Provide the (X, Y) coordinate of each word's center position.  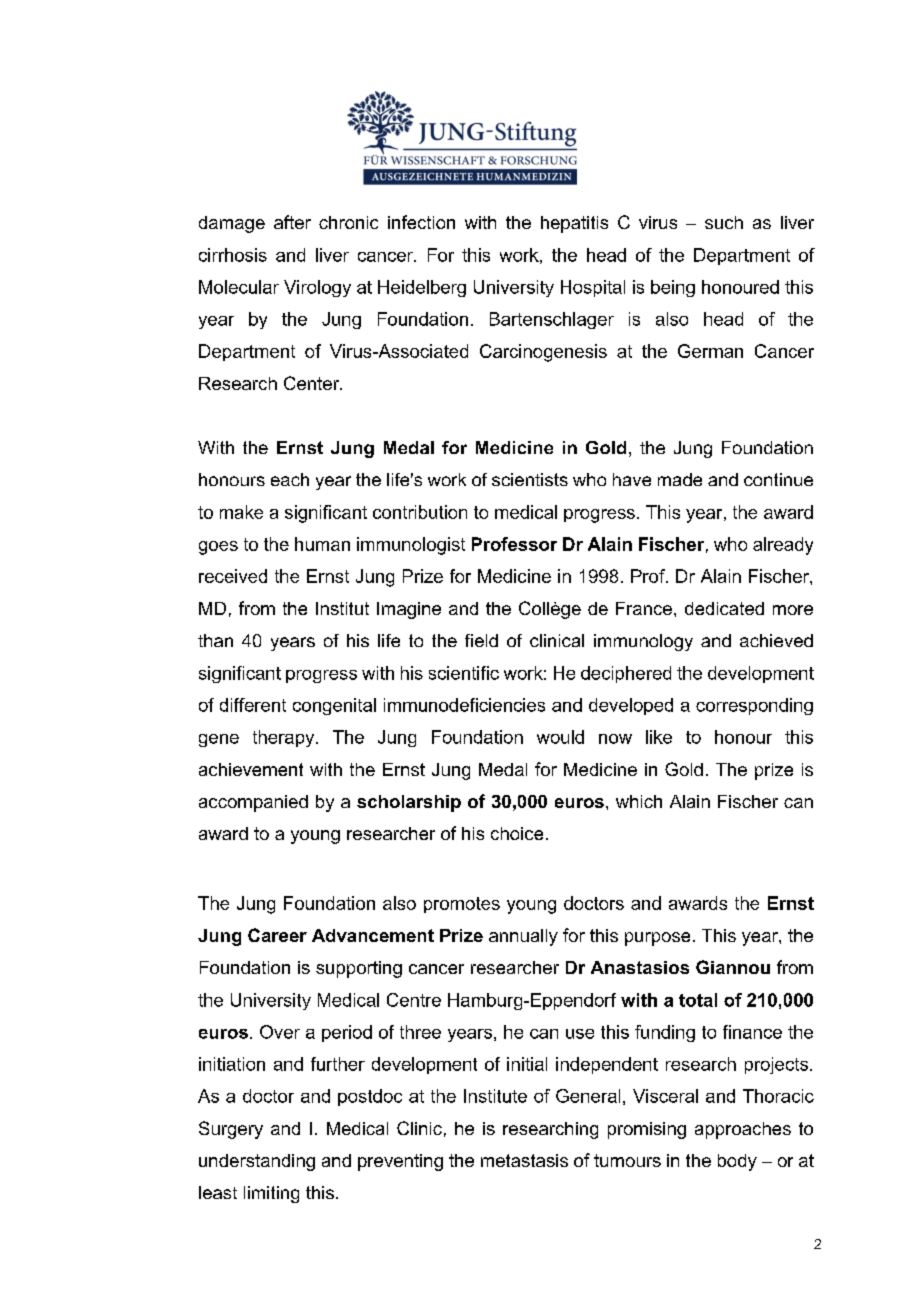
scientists (530, 479)
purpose (657, 939)
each (290, 479)
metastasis (524, 1160)
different (253, 705)
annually (523, 937)
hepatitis (574, 224)
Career (277, 935)
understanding (257, 1162)
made (680, 479)
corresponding (754, 706)
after (292, 222)
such (724, 222)
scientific (464, 673)
